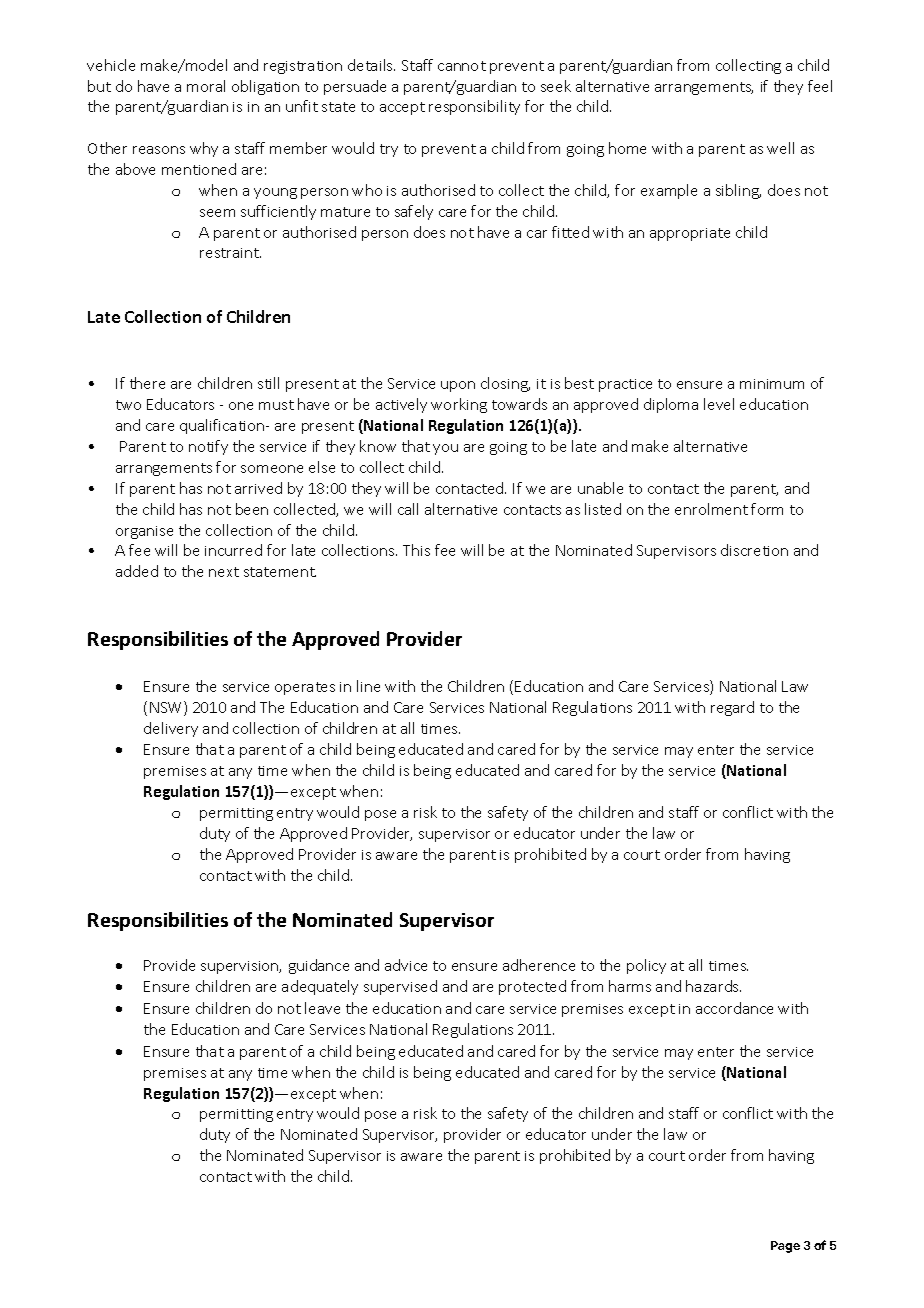  I want to click on hazards, so click(713, 986).
